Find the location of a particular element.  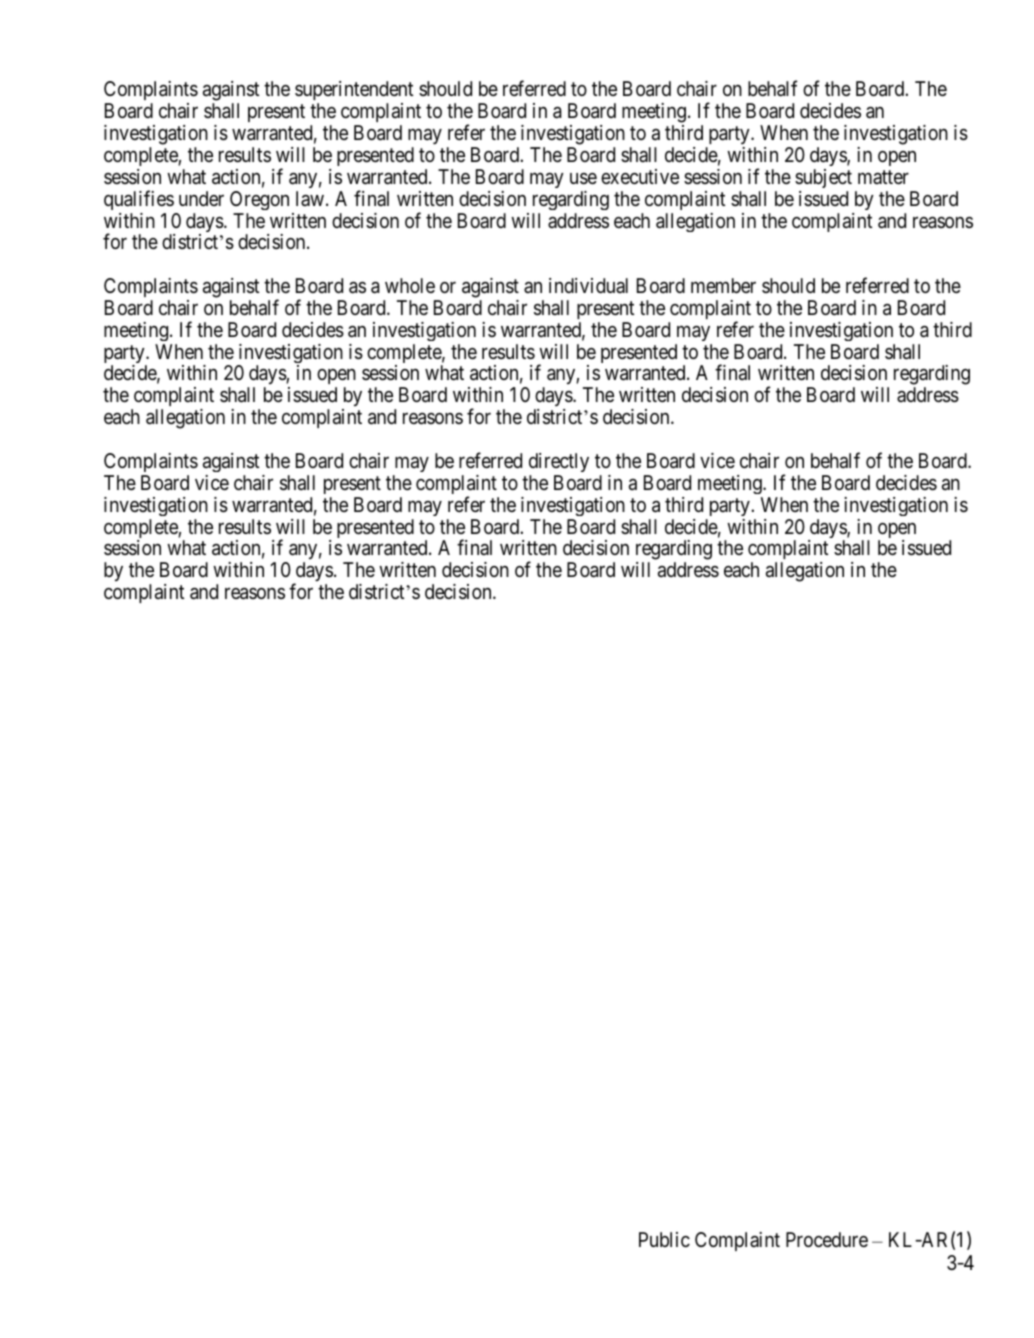

individual is located at coordinates (588, 285).
